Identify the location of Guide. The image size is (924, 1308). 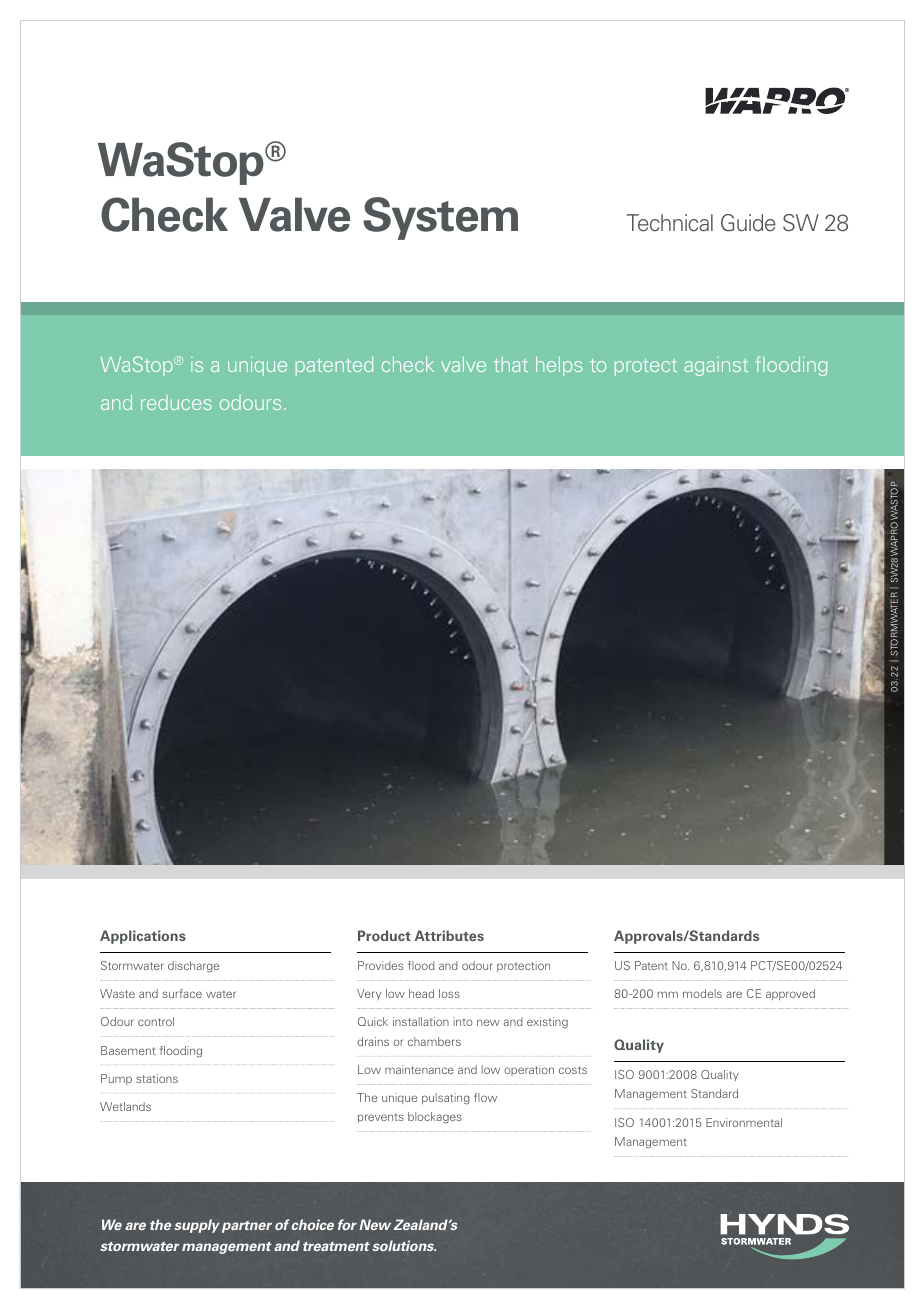
(748, 223).
